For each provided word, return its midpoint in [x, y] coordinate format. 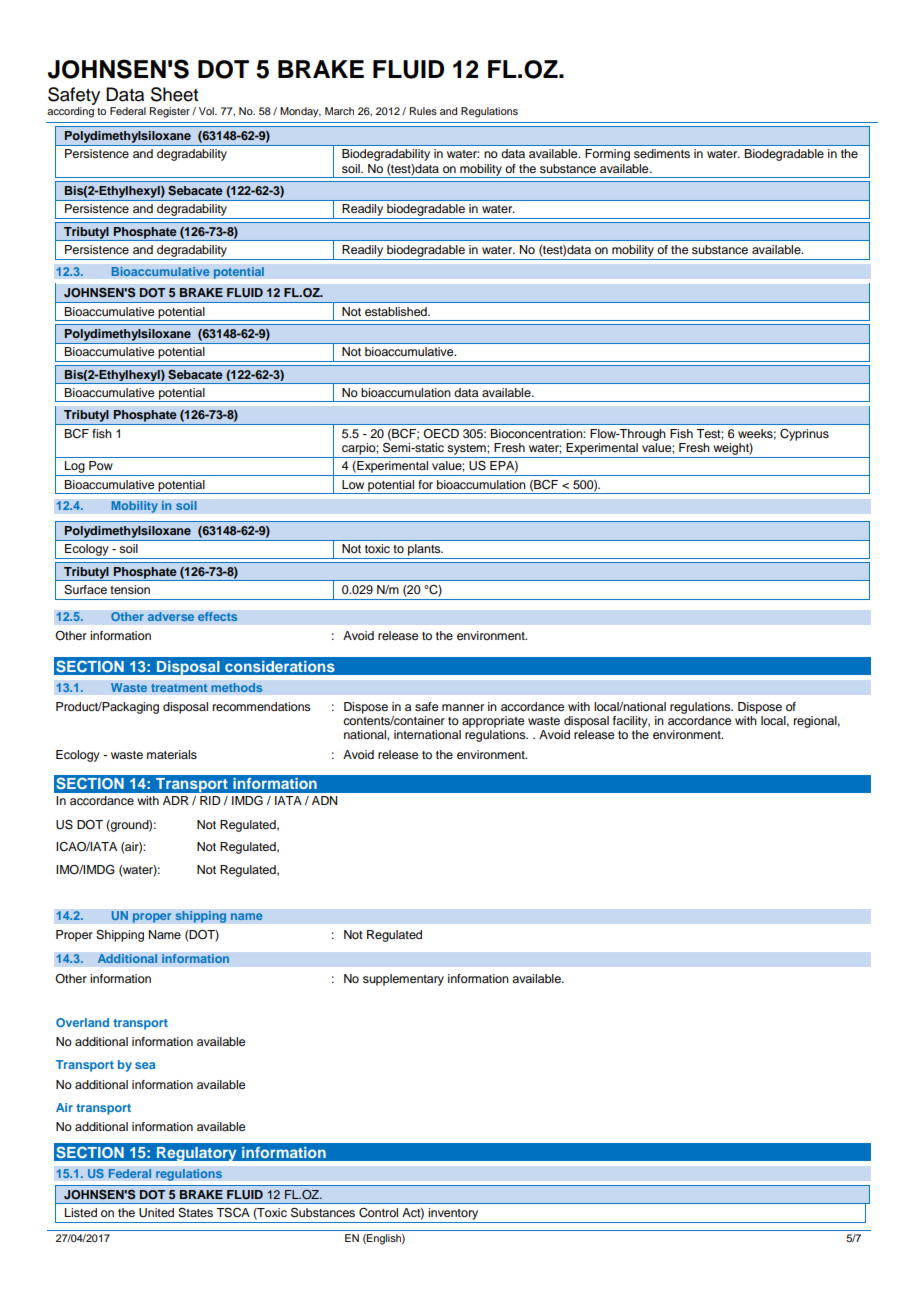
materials [172, 754]
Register [170, 112]
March [339, 111]
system [467, 449]
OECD [441, 434]
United [156, 1213]
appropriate [493, 722]
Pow [101, 465]
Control [378, 1213]
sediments [662, 153]
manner [463, 707]
